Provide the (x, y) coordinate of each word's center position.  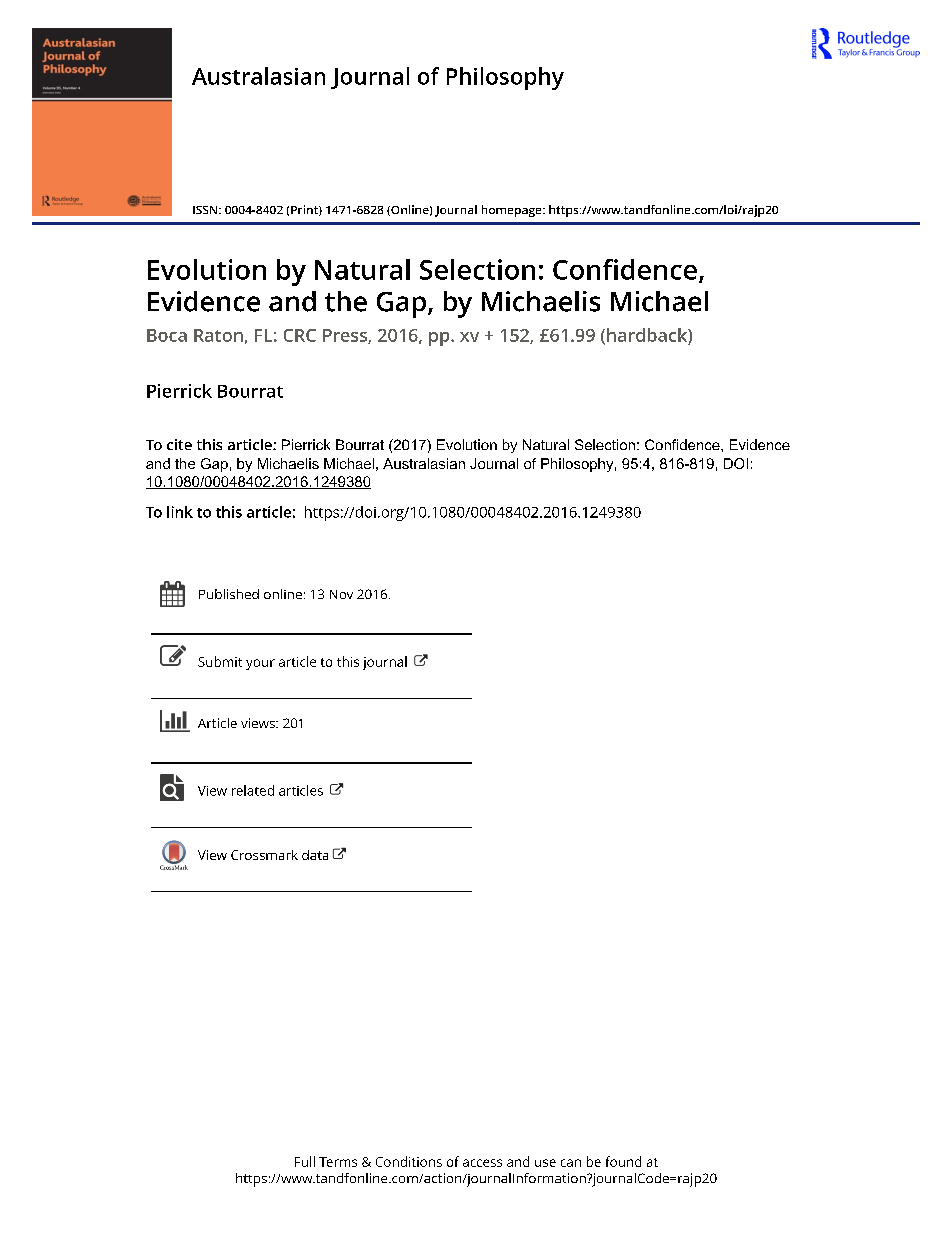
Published (229, 594)
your (260, 664)
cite (179, 444)
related (253, 790)
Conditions (409, 1161)
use (545, 1163)
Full (305, 1161)
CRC (300, 335)
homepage (513, 211)
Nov (341, 594)
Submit (220, 661)
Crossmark (264, 855)
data (315, 855)
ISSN (206, 210)
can (571, 1163)
